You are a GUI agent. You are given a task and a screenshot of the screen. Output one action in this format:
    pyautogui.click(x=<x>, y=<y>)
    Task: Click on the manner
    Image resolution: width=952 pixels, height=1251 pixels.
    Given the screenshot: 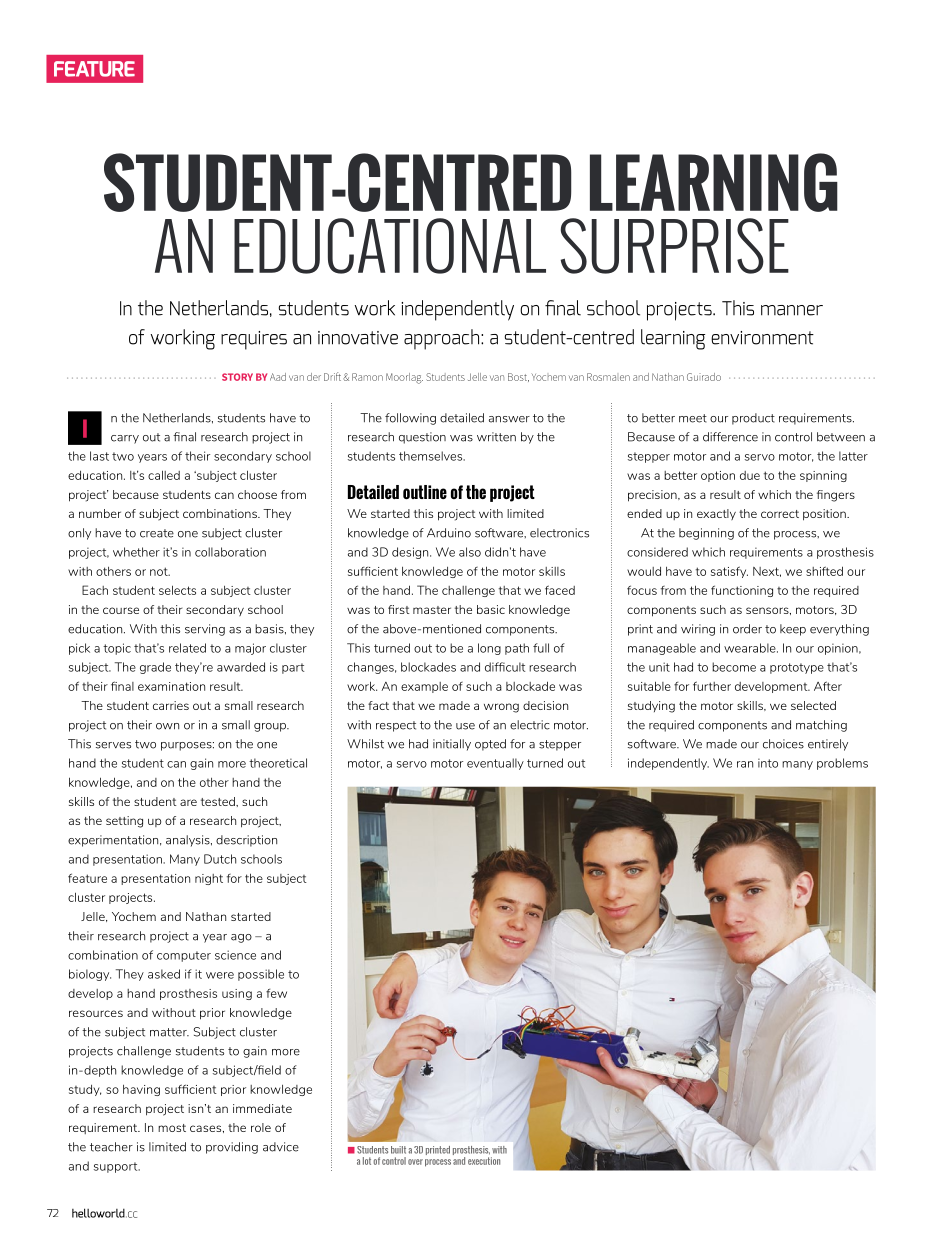 What is the action you would take?
    pyautogui.click(x=792, y=310)
